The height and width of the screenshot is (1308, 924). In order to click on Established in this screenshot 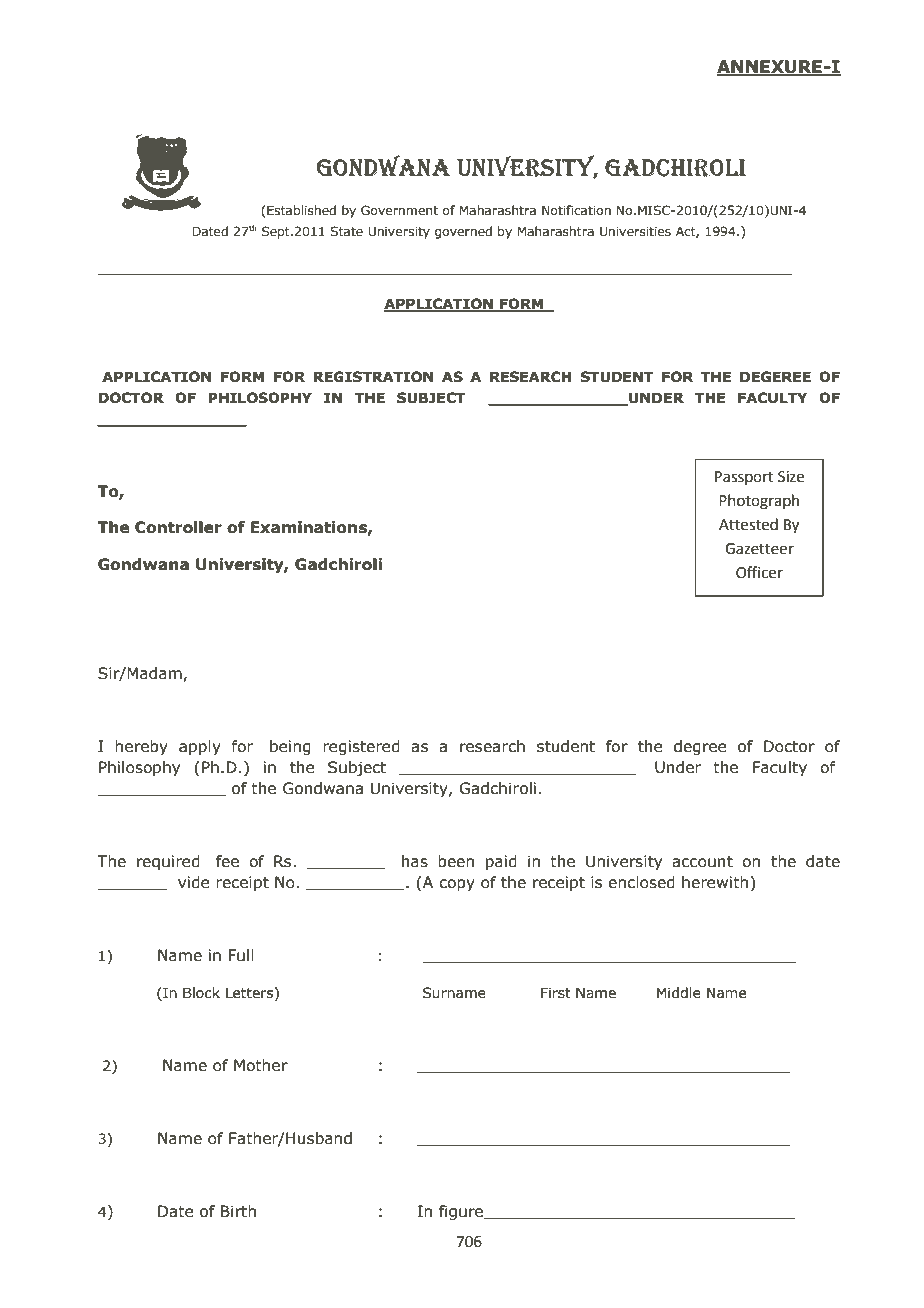, I will do `click(301, 210)`.
